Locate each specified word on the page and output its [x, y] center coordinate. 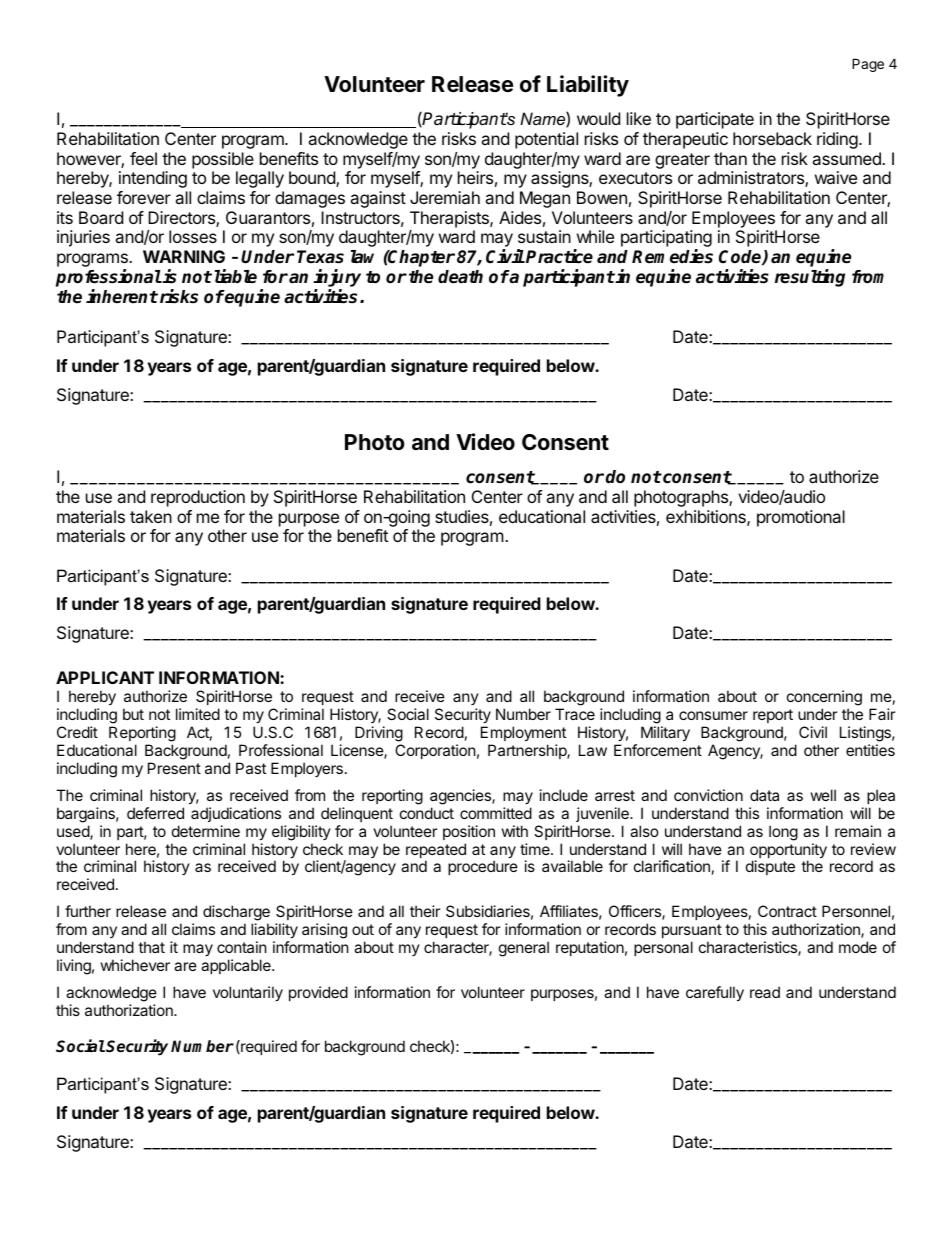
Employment [523, 735]
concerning [824, 699]
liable [236, 276]
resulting [810, 278]
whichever [135, 965]
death [460, 277]
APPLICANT [105, 677]
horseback [772, 138]
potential [546, 140]
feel [143, 158]
